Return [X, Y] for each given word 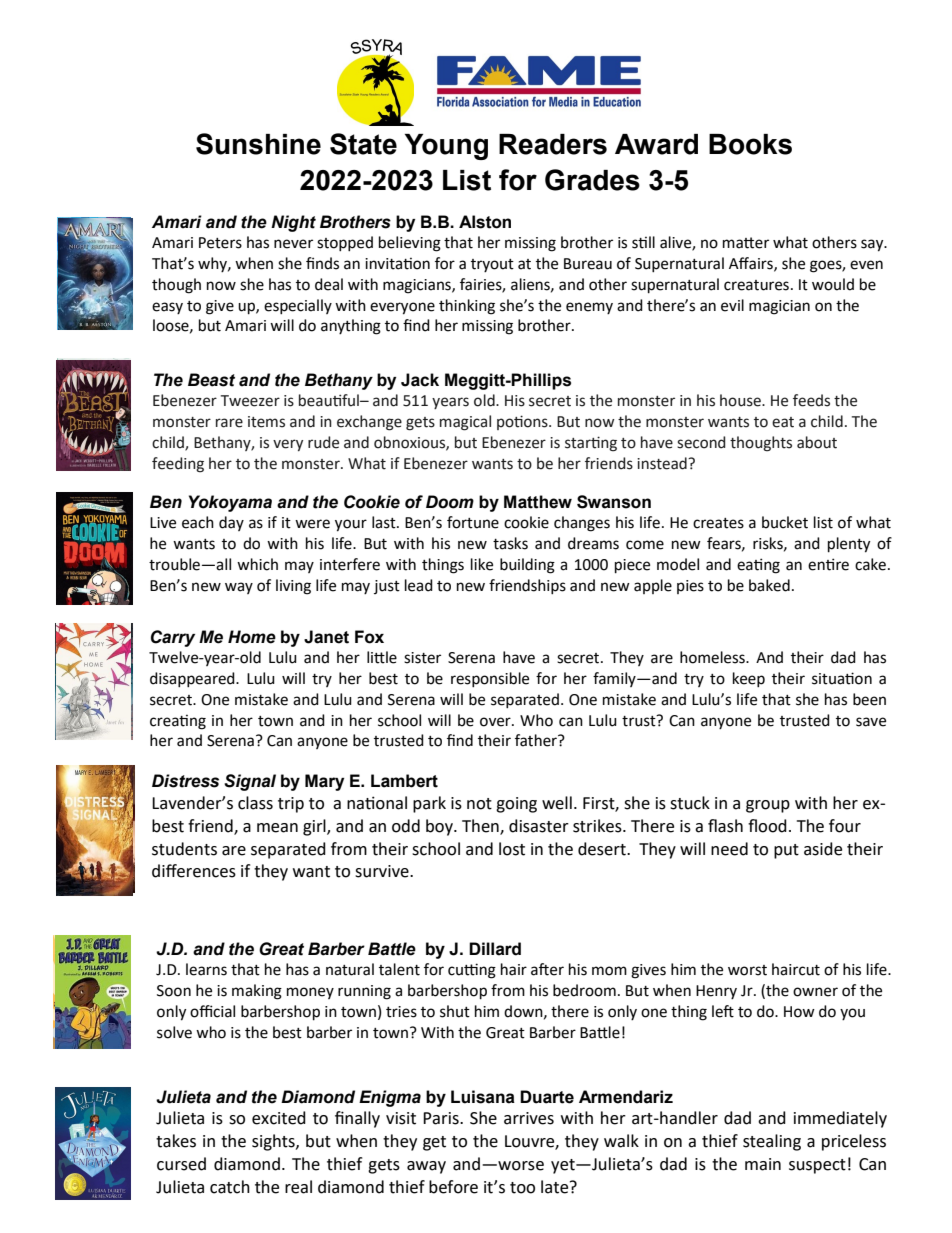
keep [749, 679]
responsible [490, 679]
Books [750, 144]
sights [274, 1142]
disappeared [193, 679]
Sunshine [258, 144]
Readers [553, 144]
